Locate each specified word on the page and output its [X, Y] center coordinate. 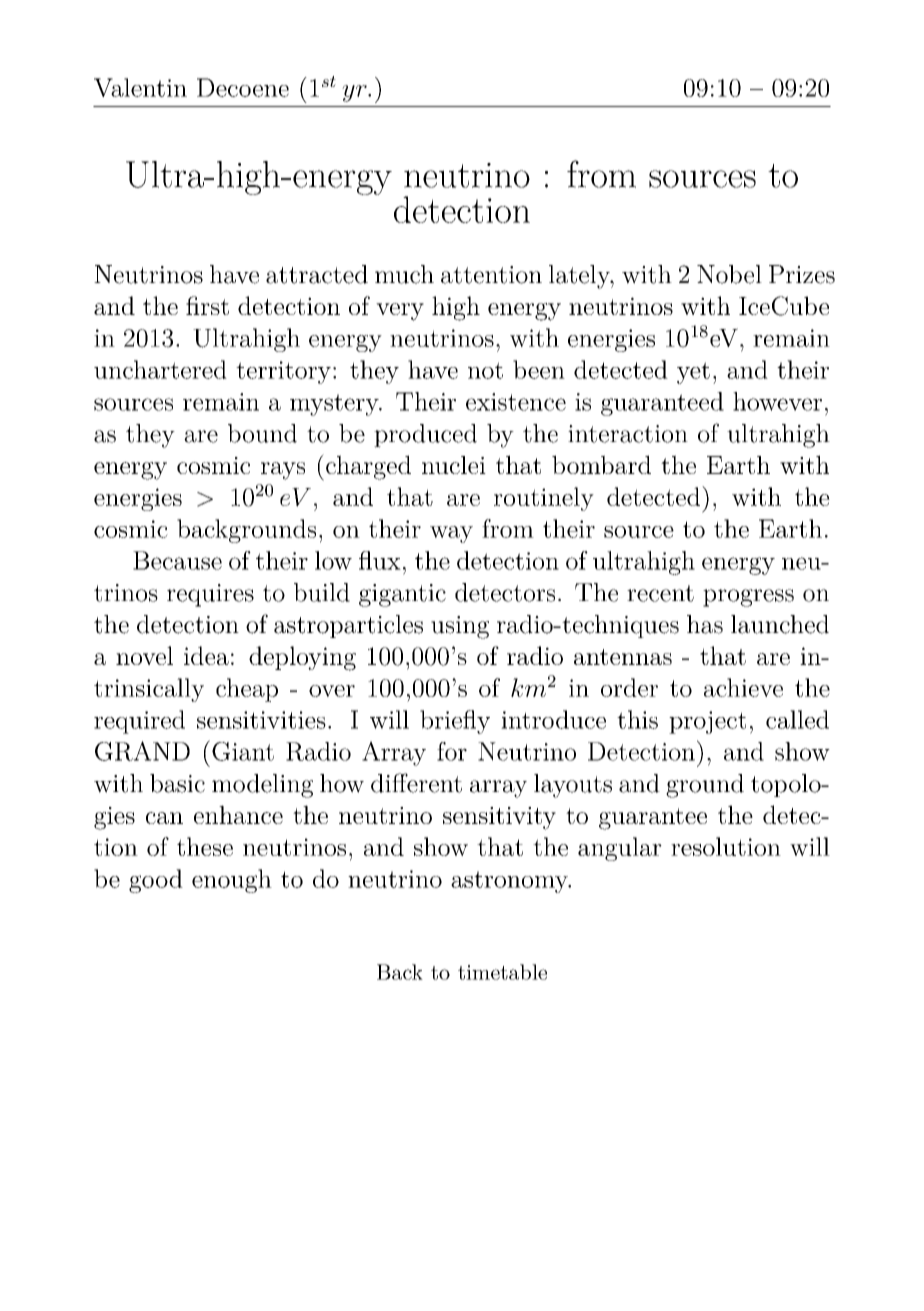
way [451, 534]
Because [177, 560]
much [404, 274]
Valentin [140, 87]
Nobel [729, 274]
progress [748, 598]
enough [232, 881]
